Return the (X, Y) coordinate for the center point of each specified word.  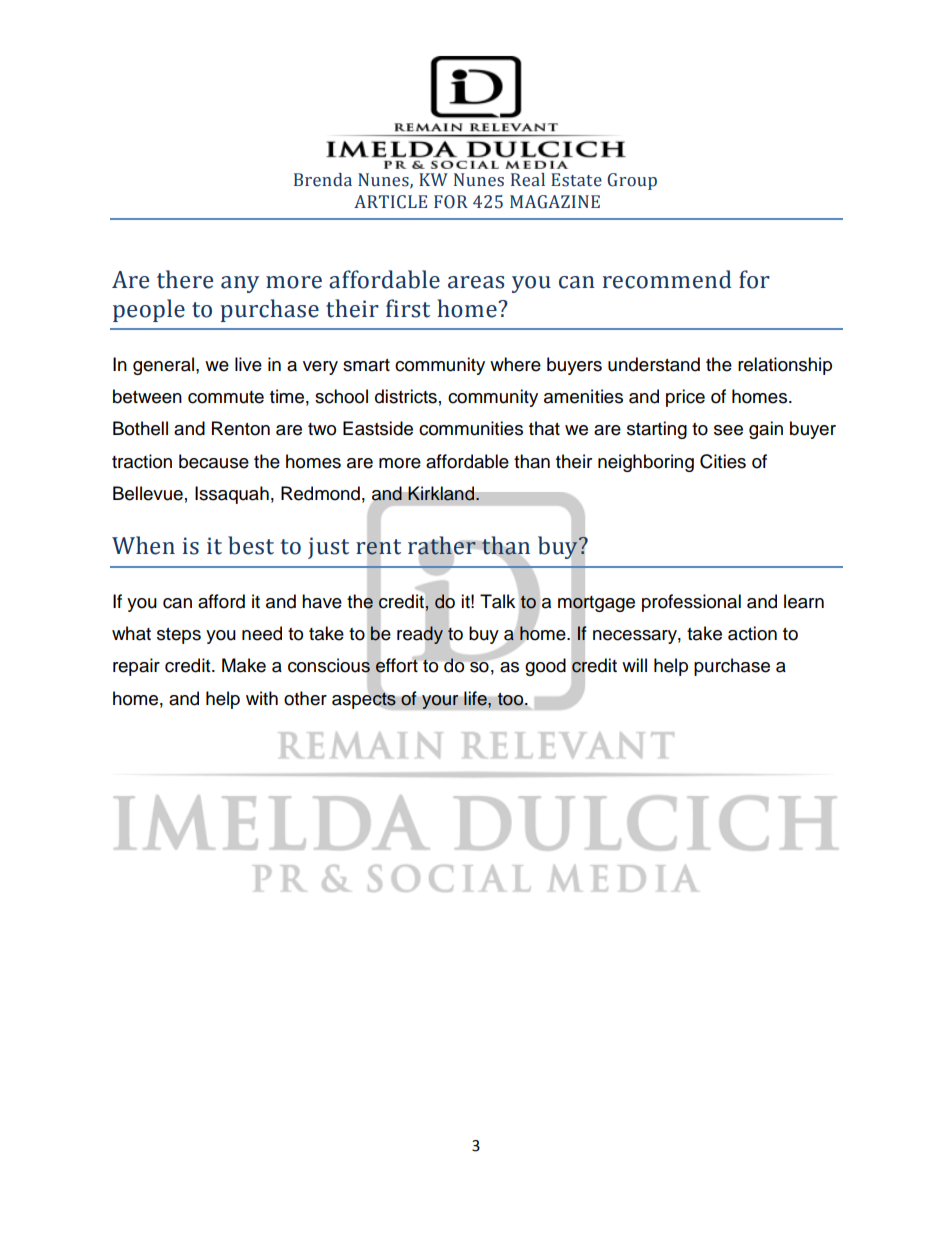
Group (632, 181)
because (214, 461)
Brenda (323, 180)
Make (244, 665)
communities (471, 428)
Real (528, 180)
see (728, 430)
